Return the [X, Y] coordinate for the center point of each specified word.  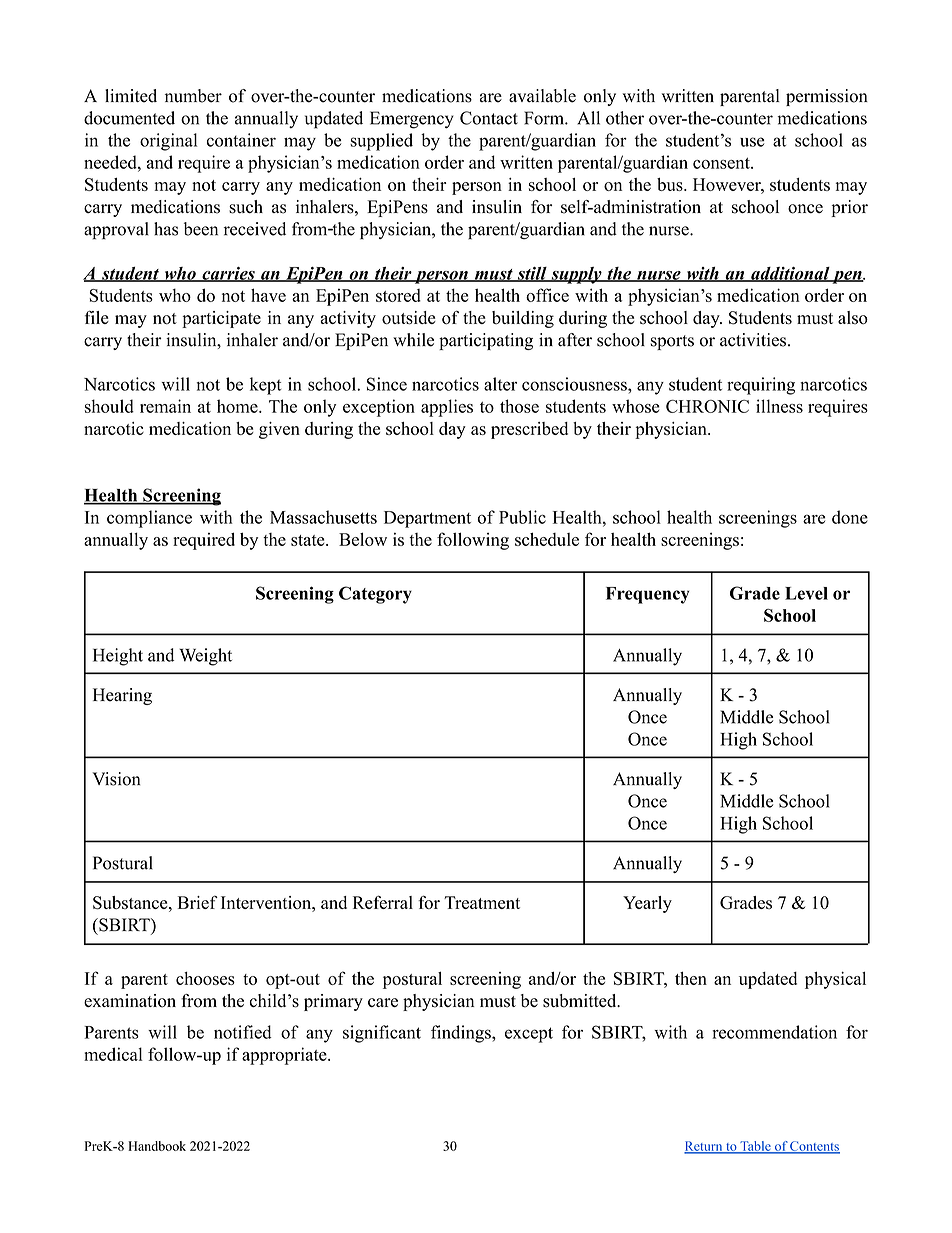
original [168, 142]
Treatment [482, 902]
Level [806, 593]
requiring [761, 386]
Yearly [647, 904]
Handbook [157, 1146]
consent [722, 163]
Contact [489, 118]
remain [165, 406]
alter [500, 384]
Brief [198, 902]
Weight [205, 657]
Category [375, 595]
